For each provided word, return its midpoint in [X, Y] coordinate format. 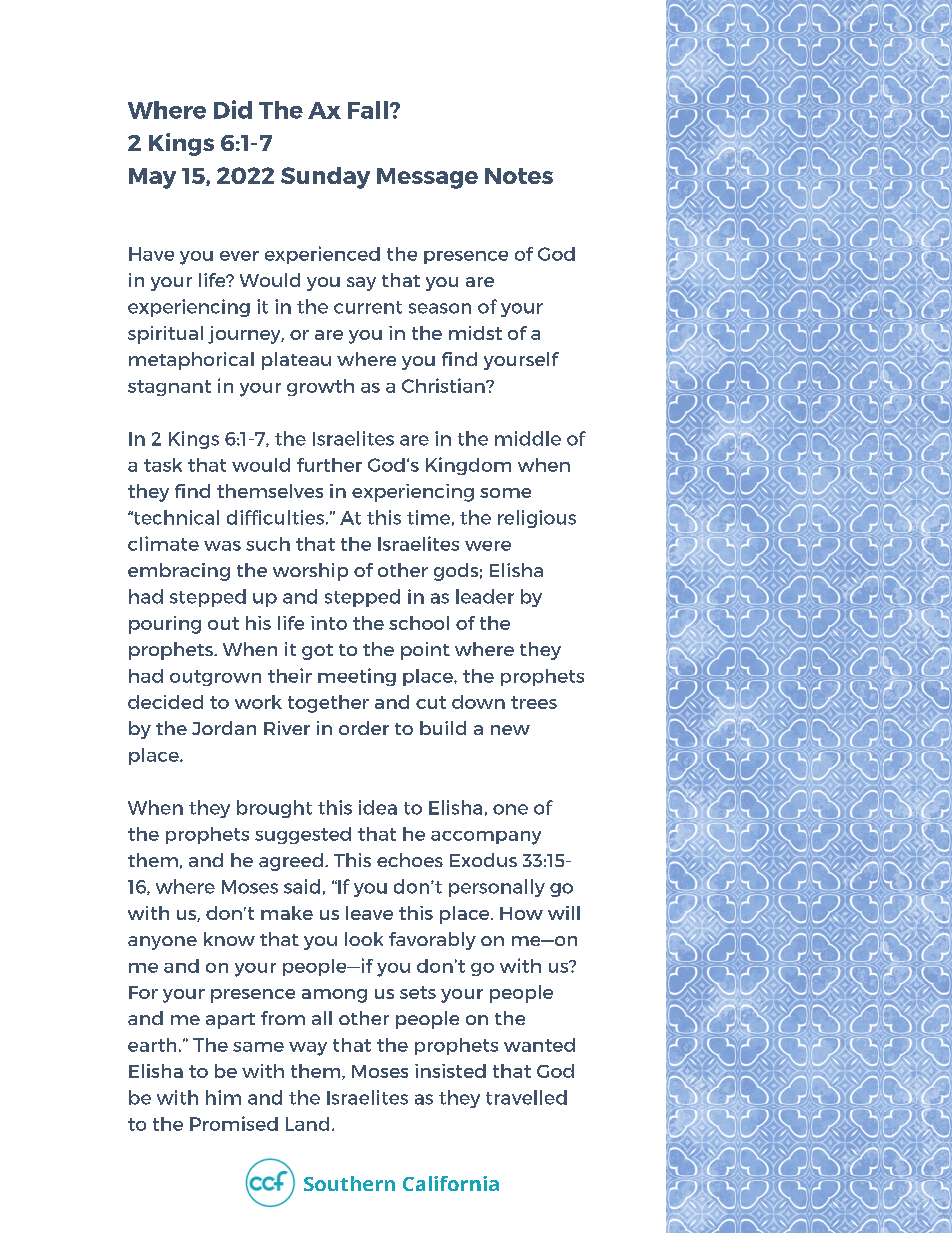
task [163, 465]
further [329, 465]
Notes [519, 176]
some [505, 493]
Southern [349, 1183]
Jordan [224, 728]
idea [378, 807]
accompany [486, 838]
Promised [234, 1123]
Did [233, 109]
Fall [368, 110]
